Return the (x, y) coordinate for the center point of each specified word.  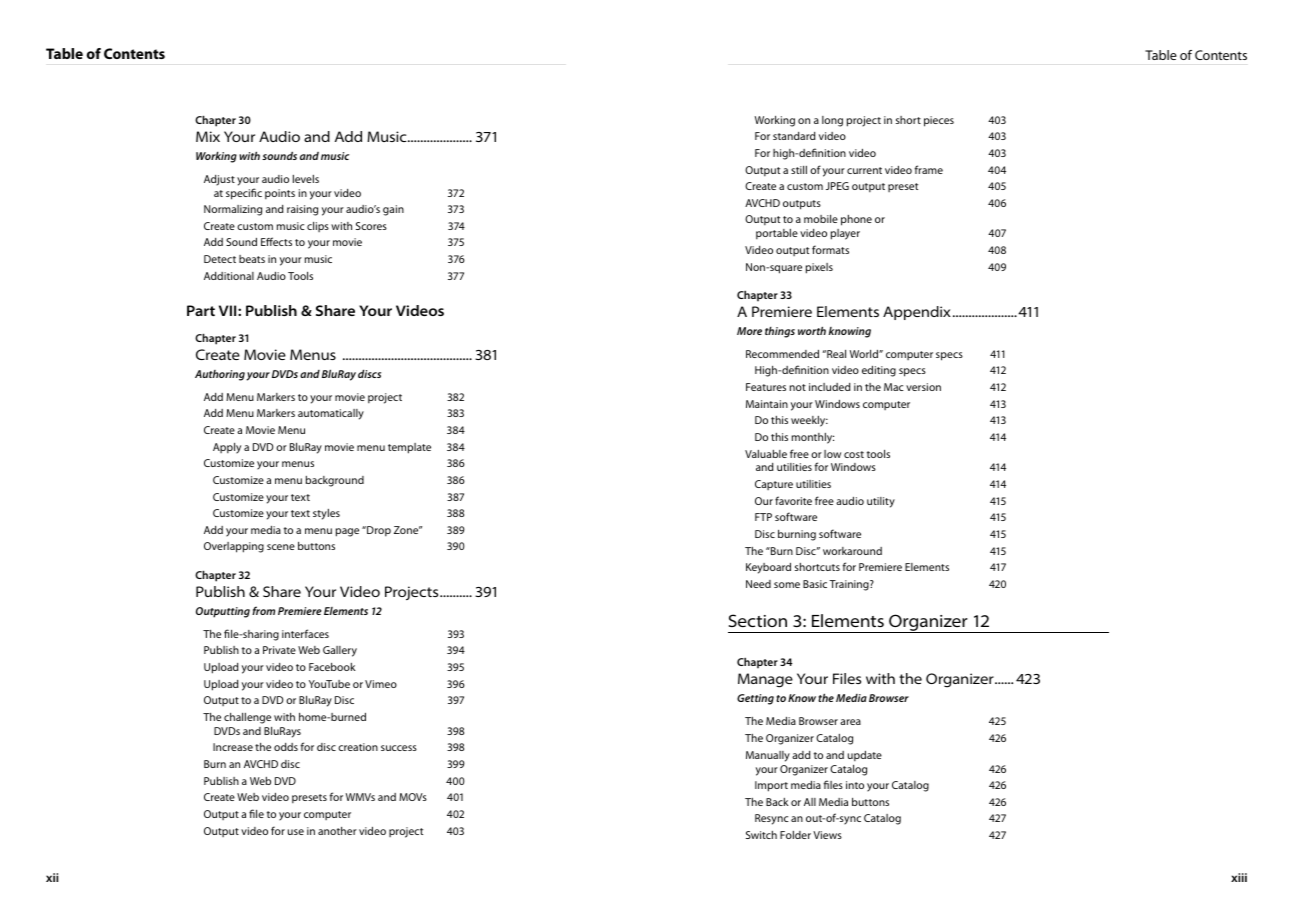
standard (794, 136)
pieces (939, 121)
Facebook (332, 667)
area (850, 722)
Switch (761, 835)
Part (201, 310)
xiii (1239, 877)
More (749, 331)
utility (881, 502)
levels (306, 179)
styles (326, 514)
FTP (763, 517)
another (337, 831)
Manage (765, 680)
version (923, 387)
